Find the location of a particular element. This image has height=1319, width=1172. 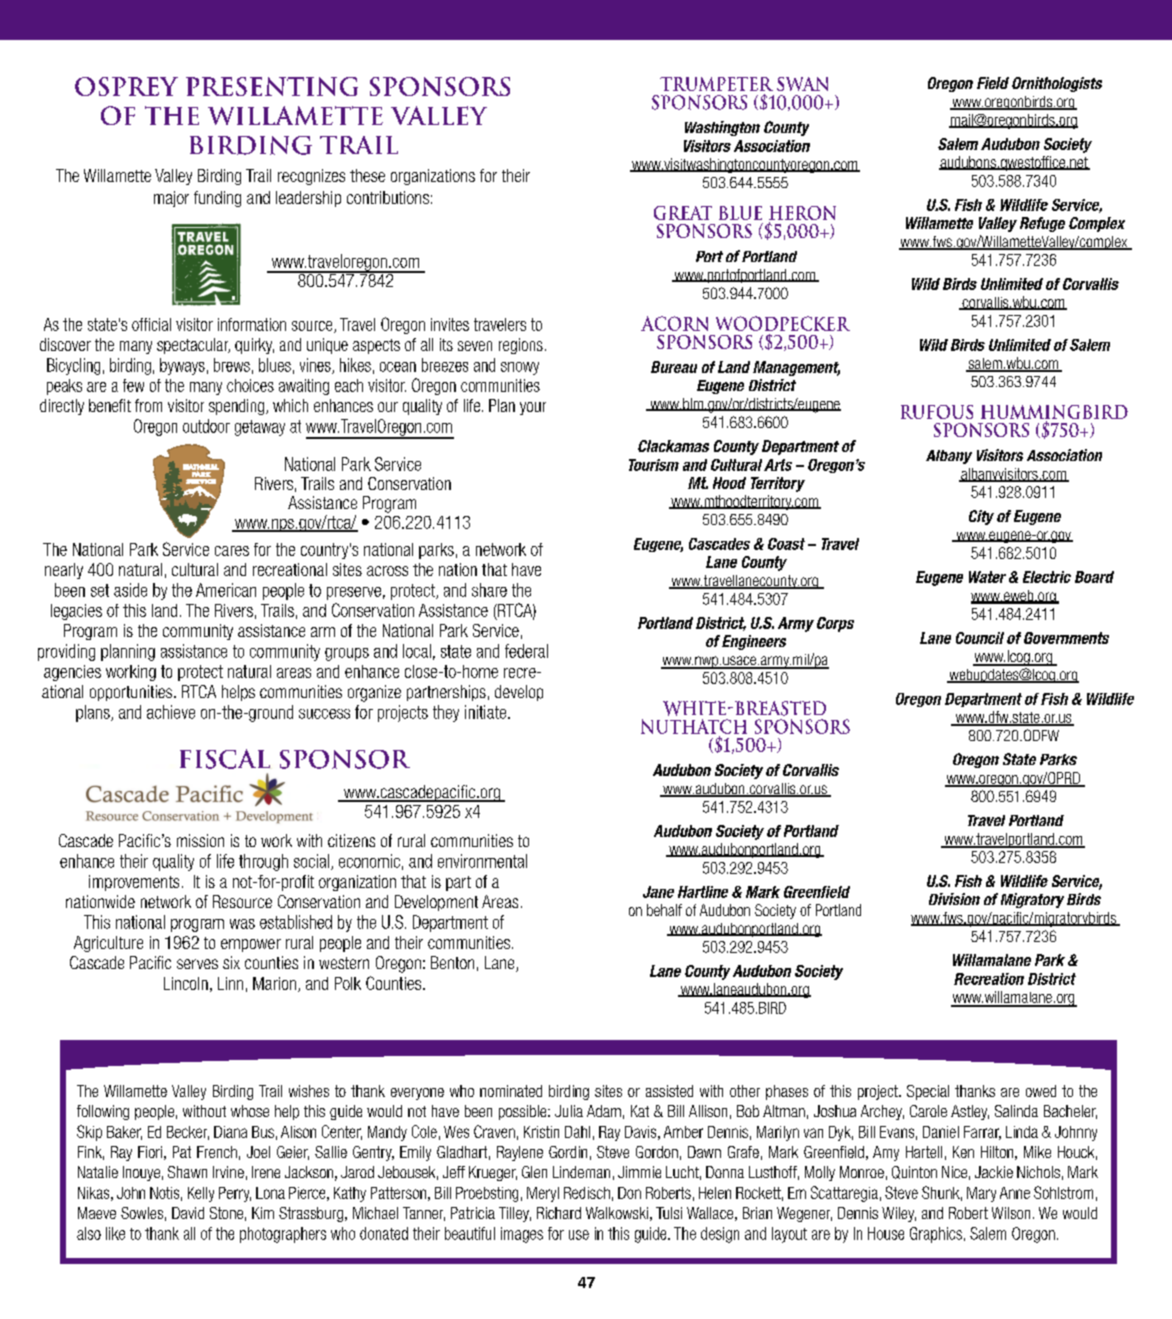

Mary is located at coordinates (981, 1194).
